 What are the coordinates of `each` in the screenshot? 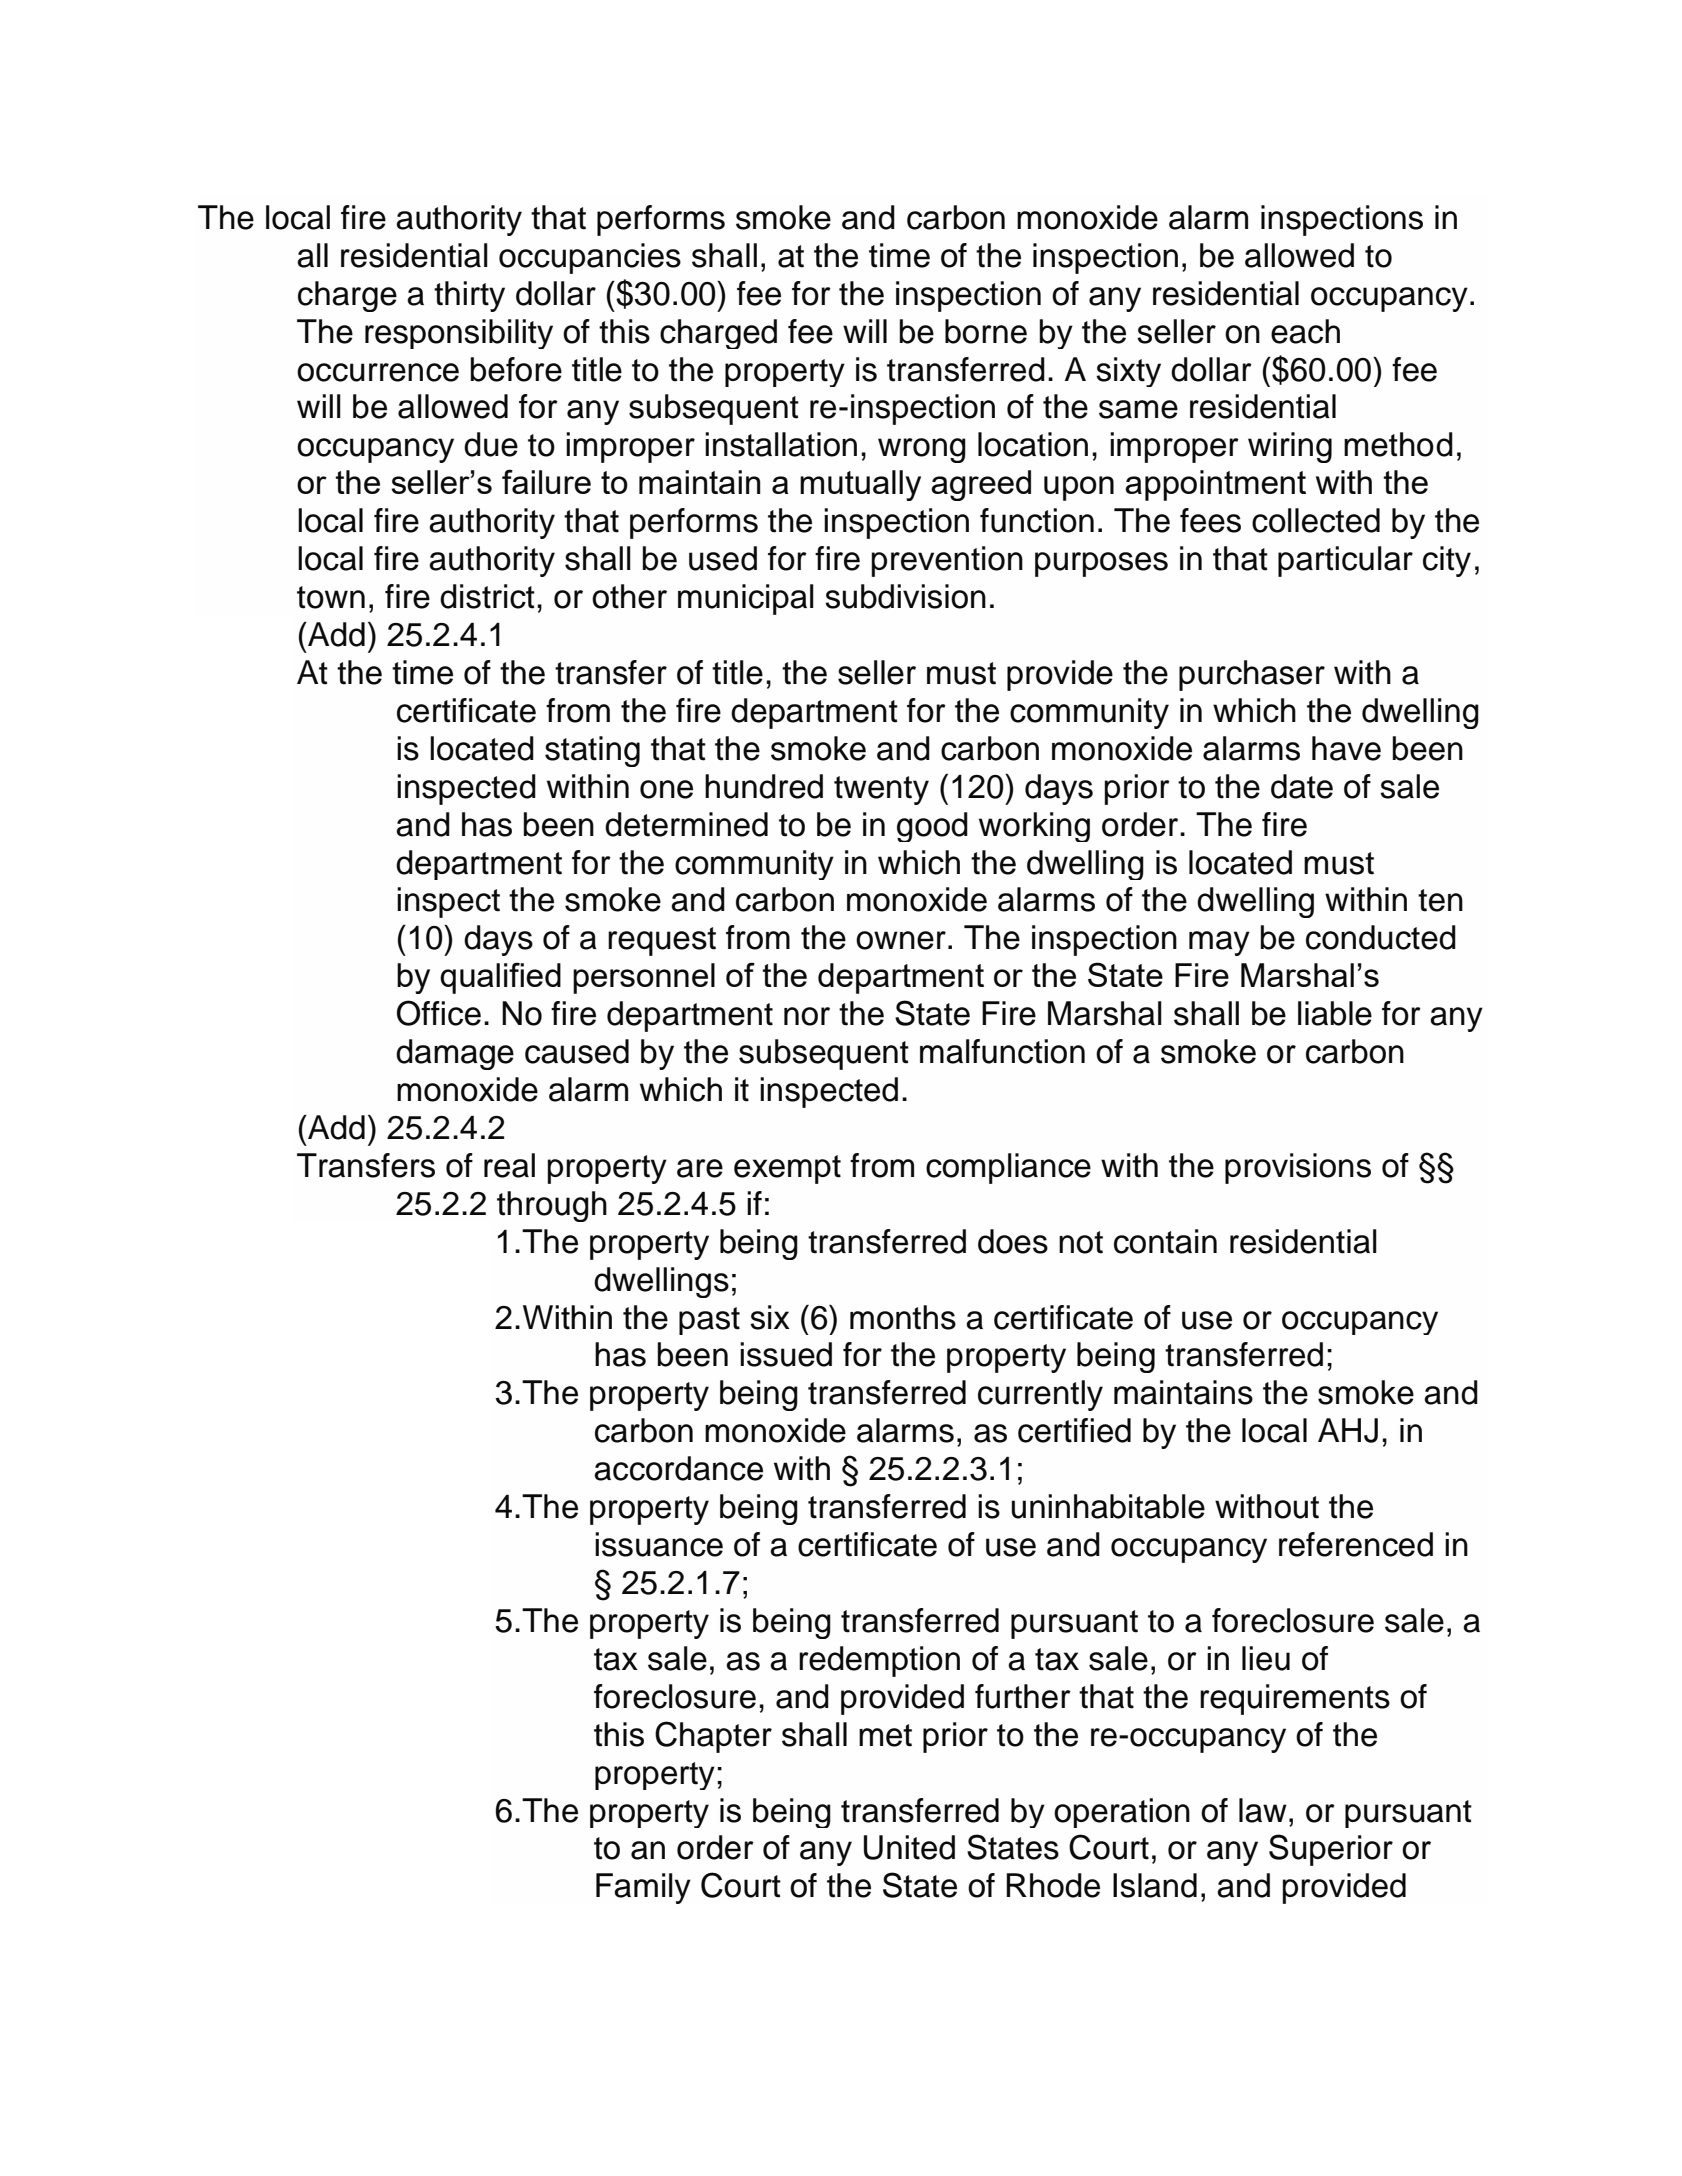 It's located at (1305, 331).
